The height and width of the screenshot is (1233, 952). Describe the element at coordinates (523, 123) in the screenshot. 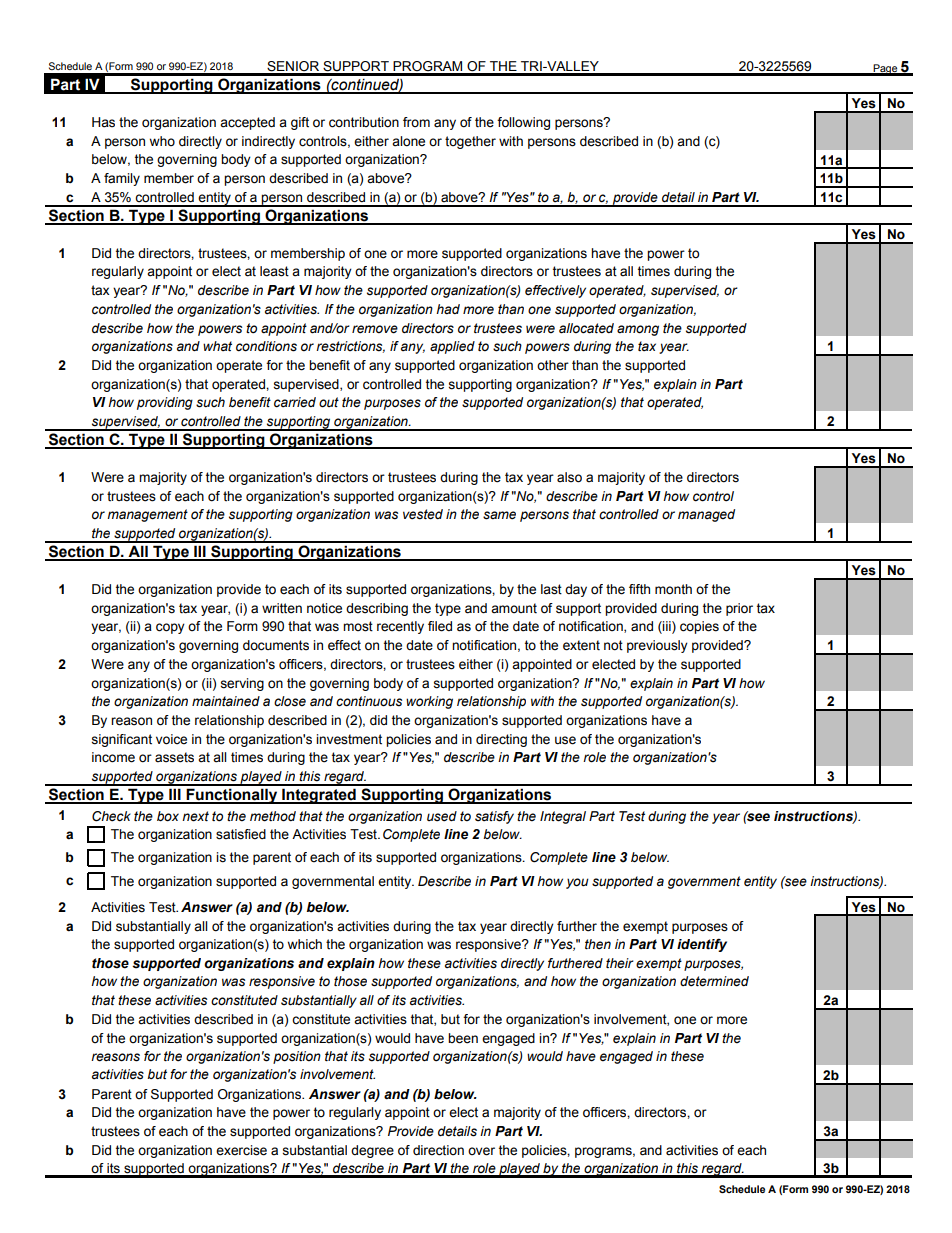

I see `following` at that location.
